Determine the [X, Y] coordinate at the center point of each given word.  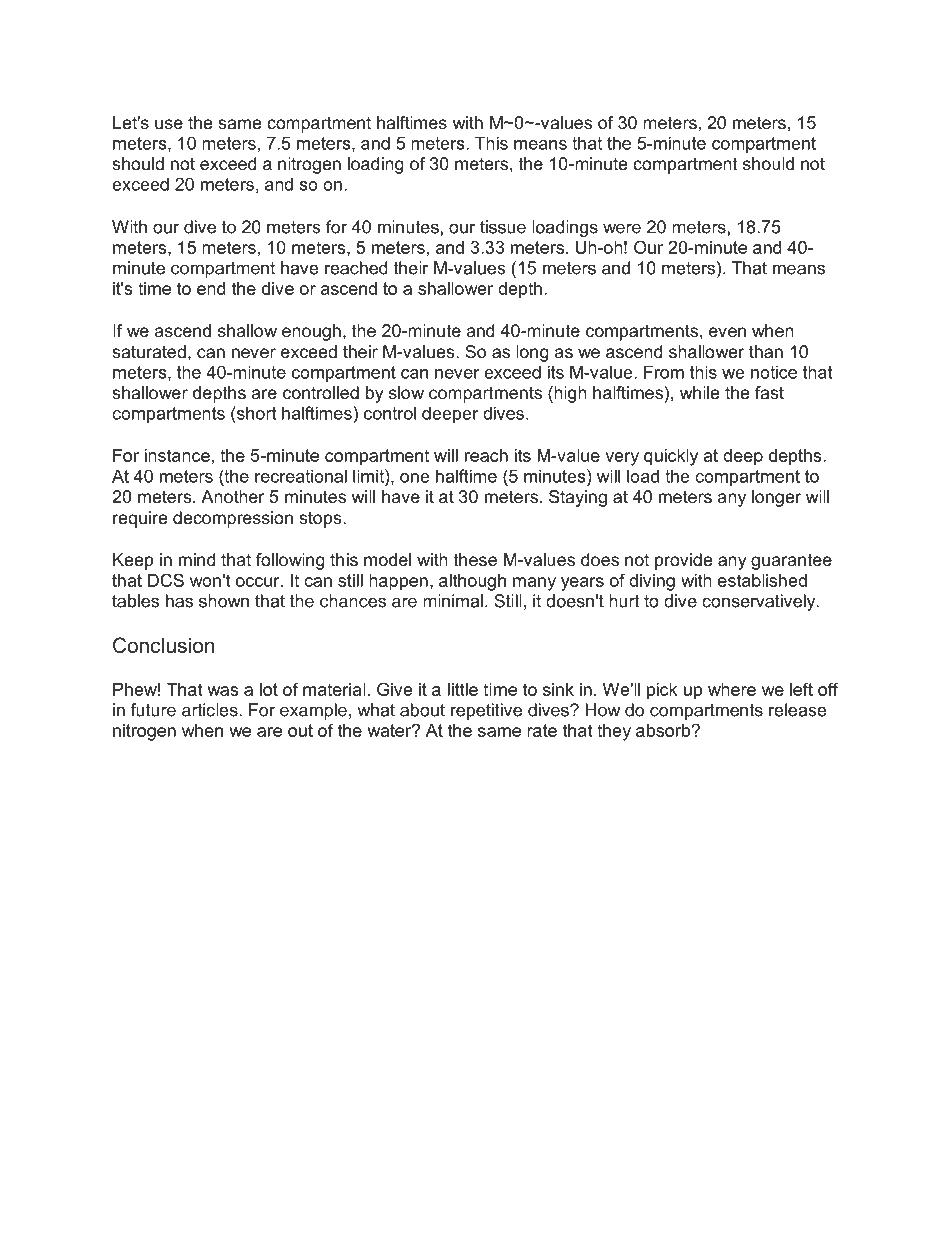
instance [177, 455]
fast [769, 392]
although [472, 582]
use [169, 124]
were [622, 228]
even [727, 332]
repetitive [486, 711]
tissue [503, 227]
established [762, 580]
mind [197, 559]
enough [311, 332]
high [569, 394]
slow [406, 392]
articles [210, 710]
